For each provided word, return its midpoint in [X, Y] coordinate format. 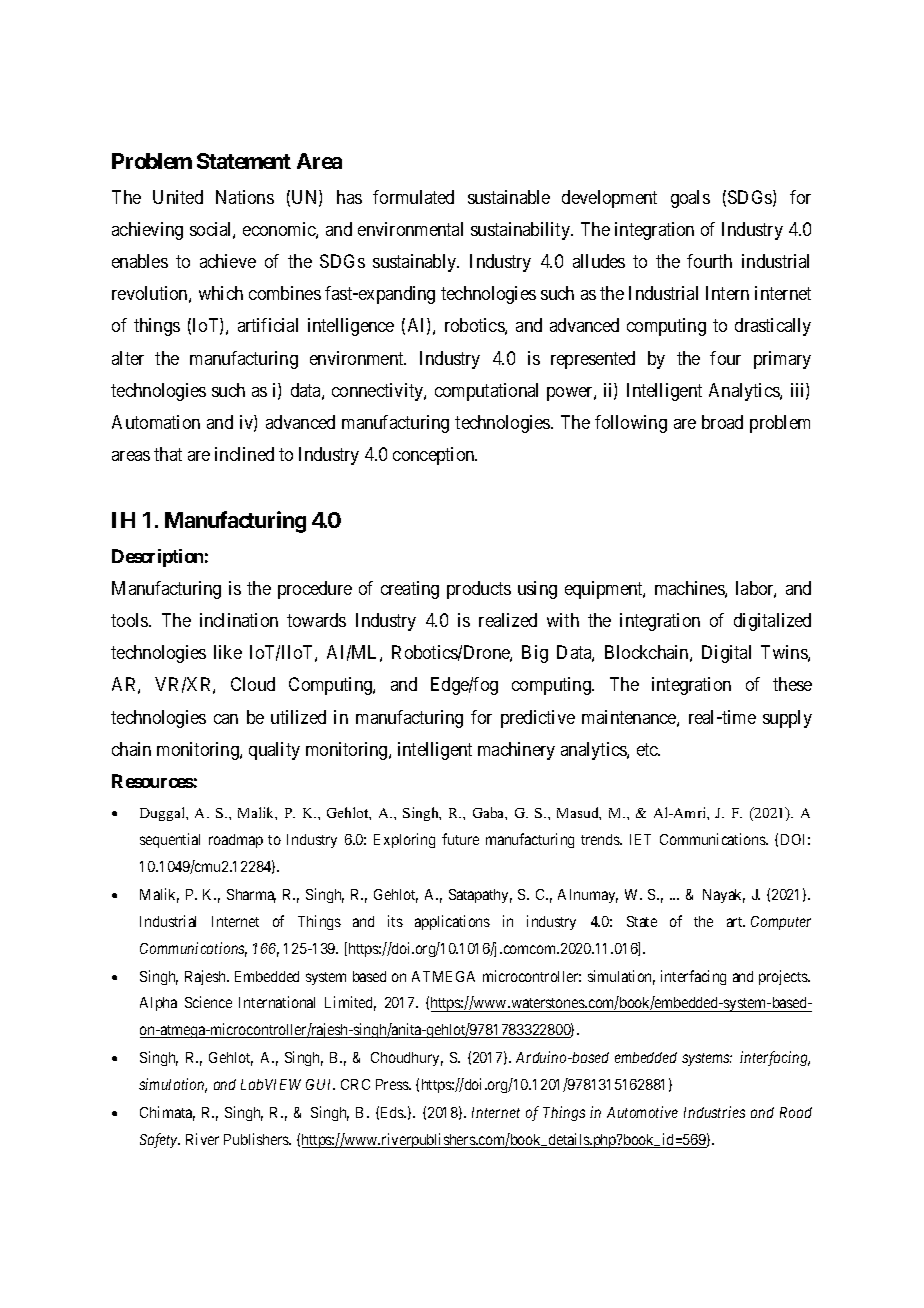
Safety [160, 1140]
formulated [413, 197]
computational [486, 392]
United [178, 197]
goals [690, 199]
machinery [516, 751]
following [631, 424]
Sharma [251, 896]
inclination [239, 620]
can [226, 719]
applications [452, 922]
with [563, 620]
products [479, 590]
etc [648, 749]
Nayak [724, 896]
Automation [156, 422]
